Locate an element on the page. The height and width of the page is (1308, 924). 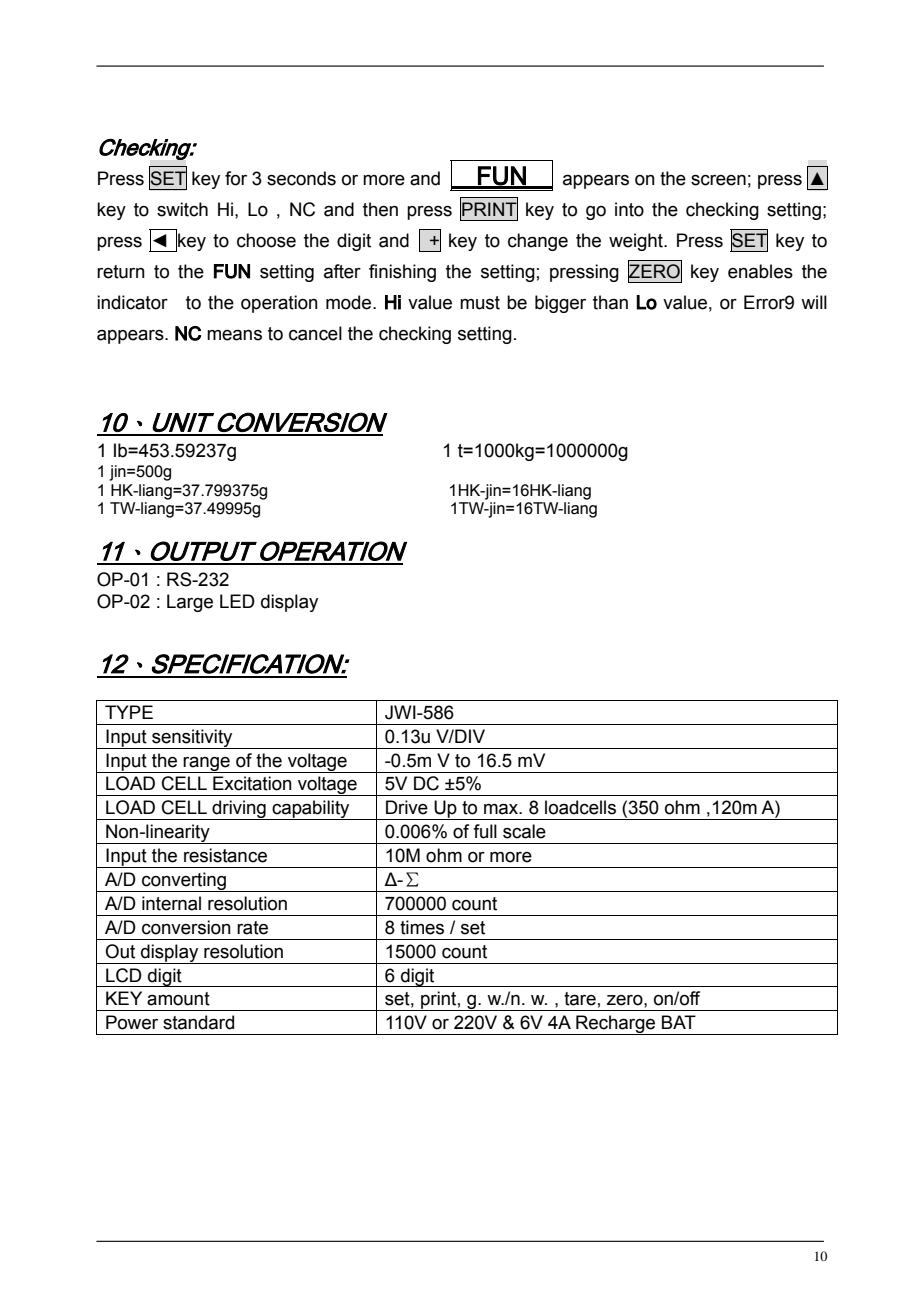
switch is located at coordinates (182, 209).
